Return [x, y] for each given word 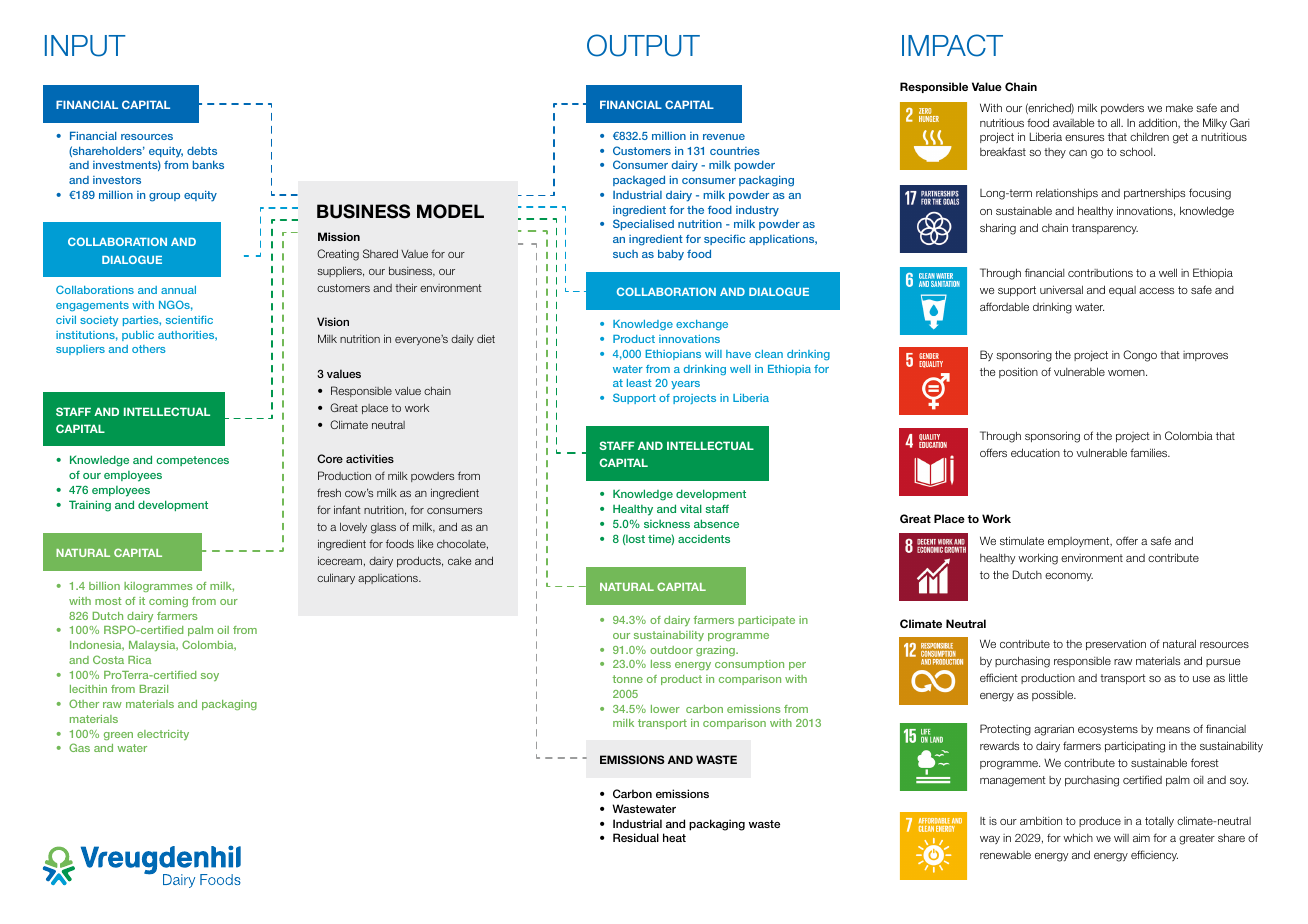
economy [1069, 577]
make [1179, 107]
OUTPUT [643, 45]
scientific [189, 320]
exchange [702, 325]
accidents [704, 539]
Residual [636, 837]
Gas [79, 747]
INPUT [85, 46]
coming [168, 602]
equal [1122, 291]
